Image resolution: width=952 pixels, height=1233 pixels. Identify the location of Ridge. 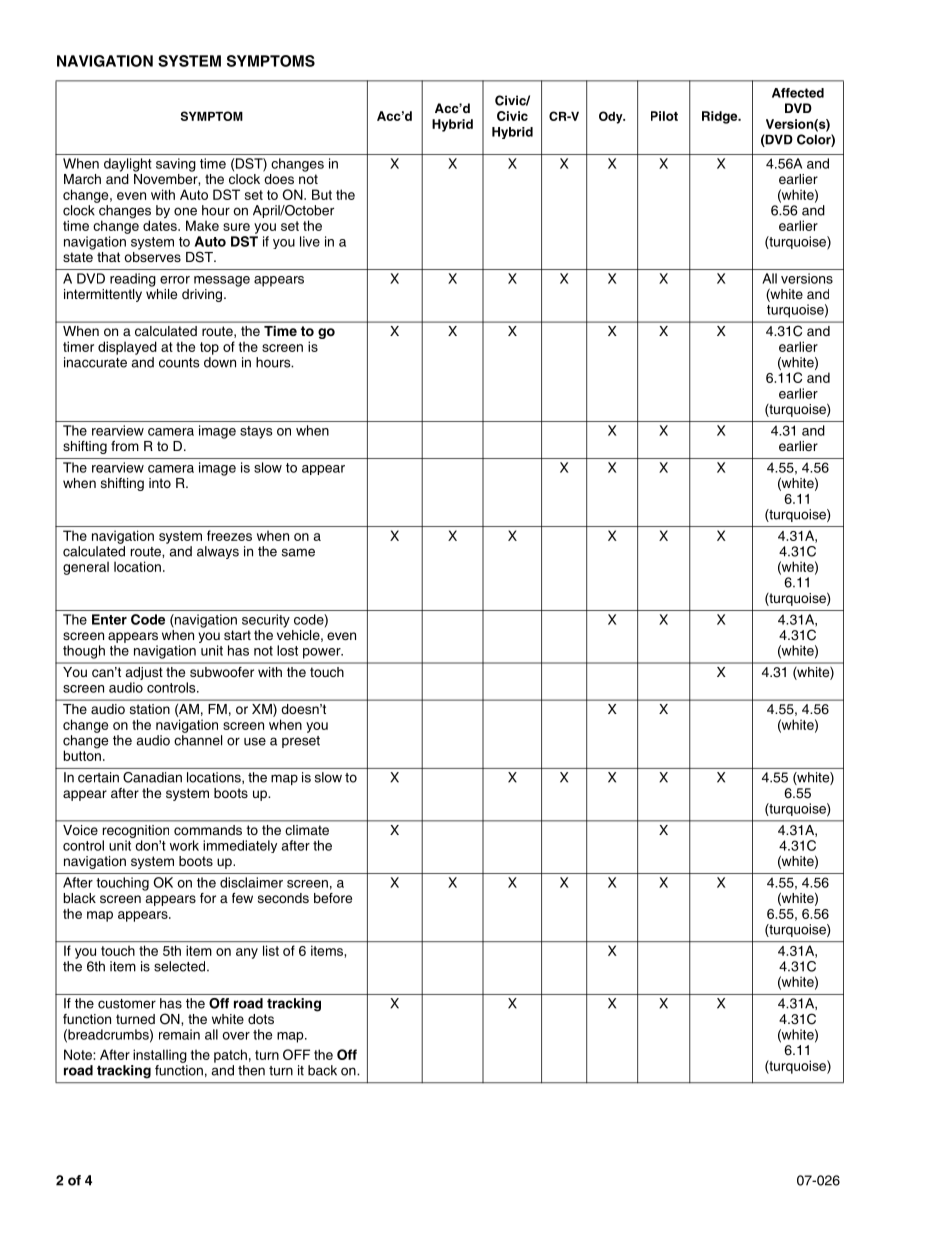
(721, 117).
